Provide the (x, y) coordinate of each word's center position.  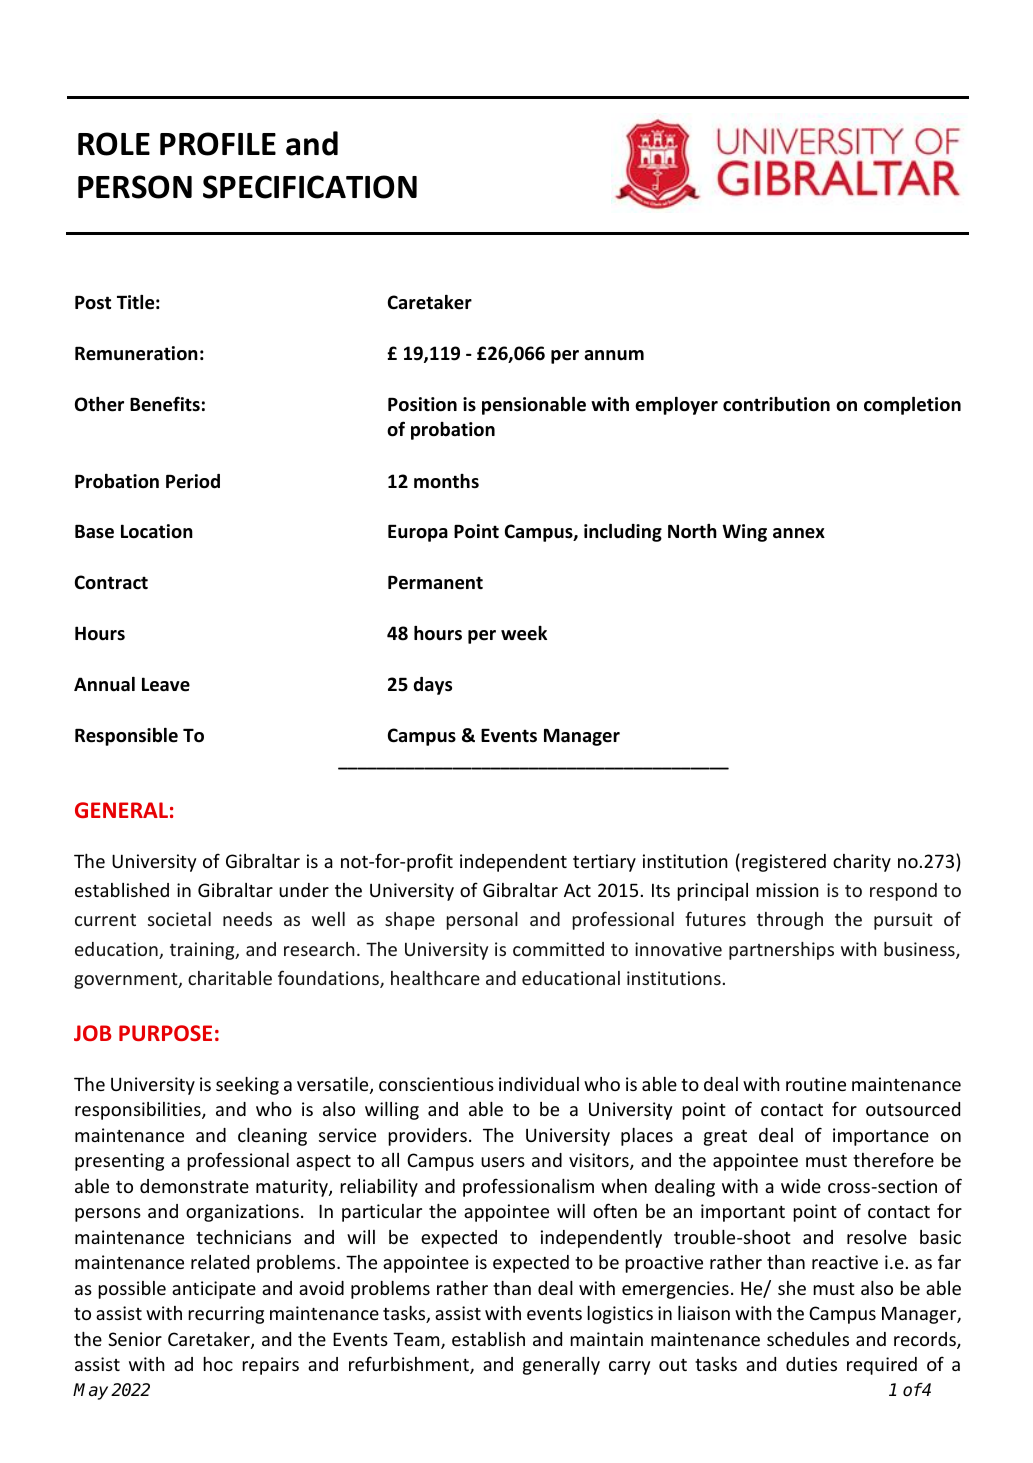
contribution (776, 404)
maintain (606, 1339)
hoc (218, 1364)
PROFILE (218, 144)
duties (811, 1364)
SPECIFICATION (310, 187)
